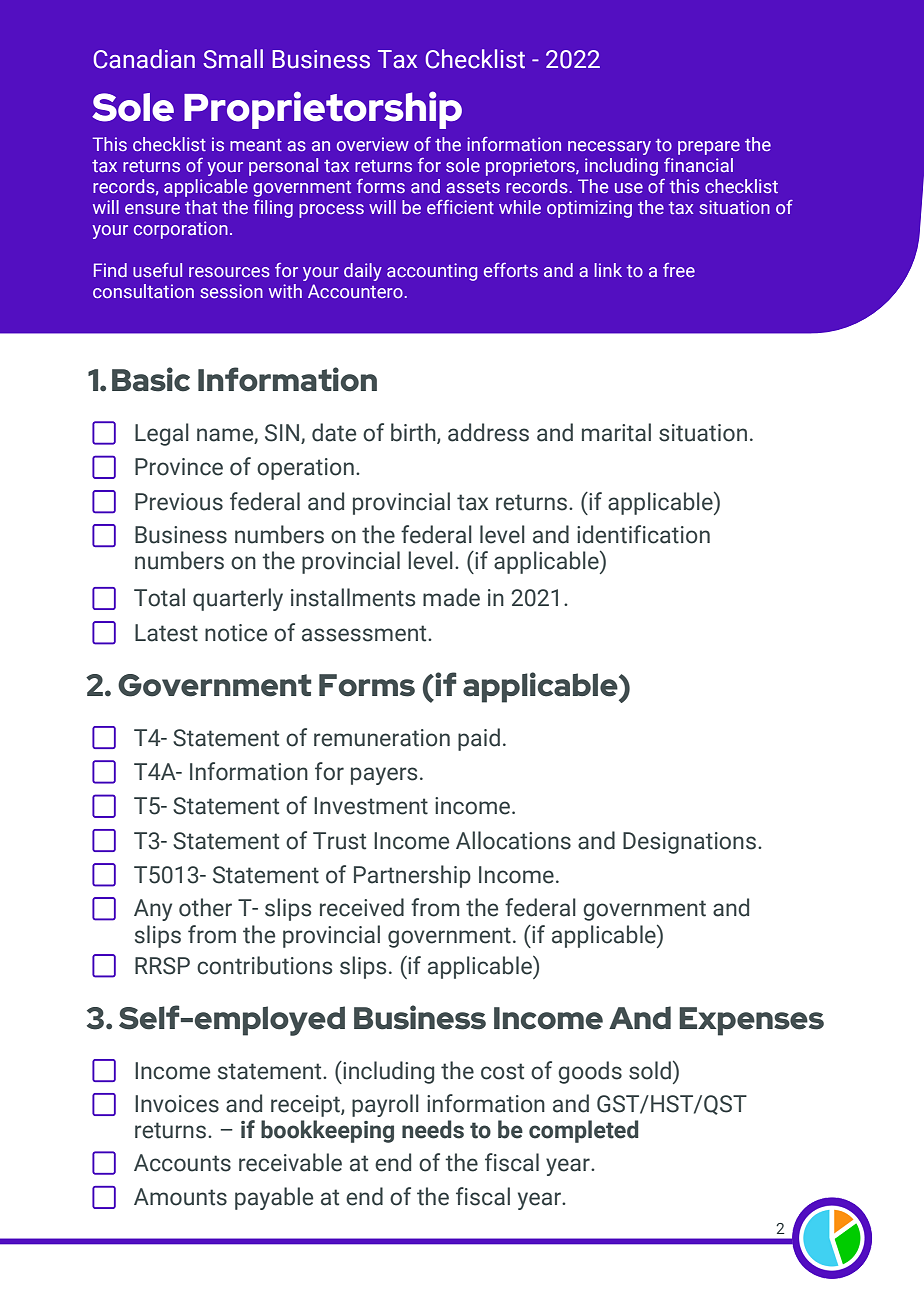 The width and height of the screenshot is (924, 1308). What do you see at coordinates (709, 148) in the screenshot?
I see `prepare` at bounding box center [709, 148].
